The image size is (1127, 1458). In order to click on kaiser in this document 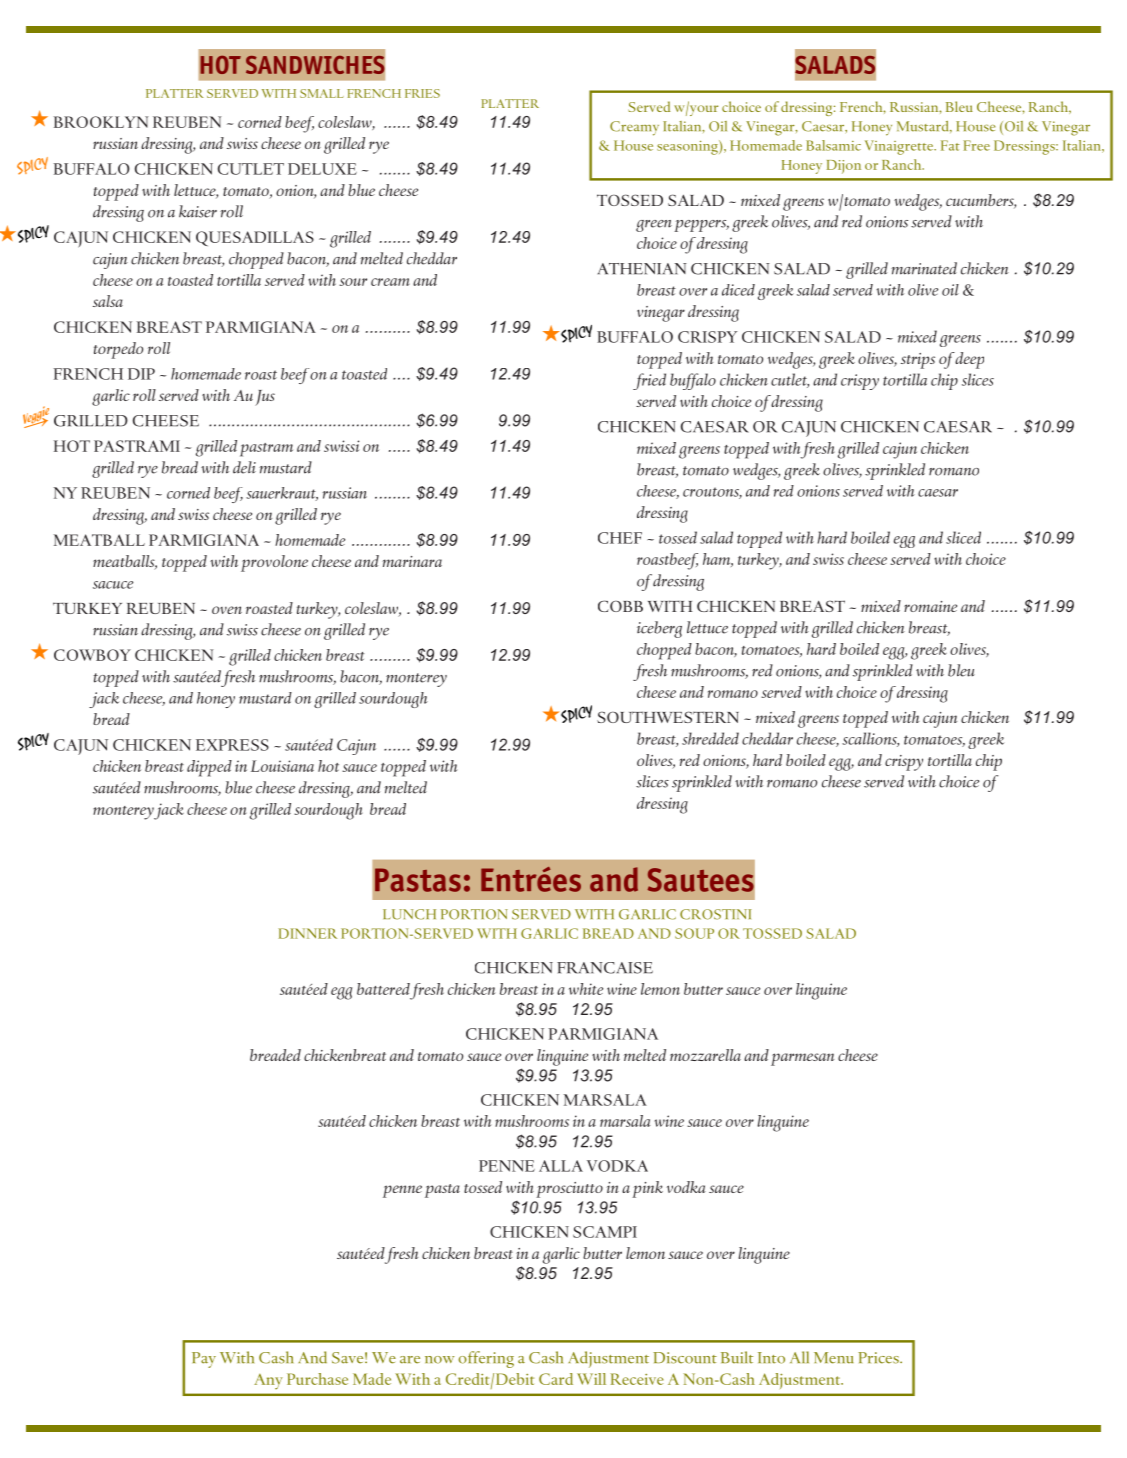, I will do `click(198, 211)`.
